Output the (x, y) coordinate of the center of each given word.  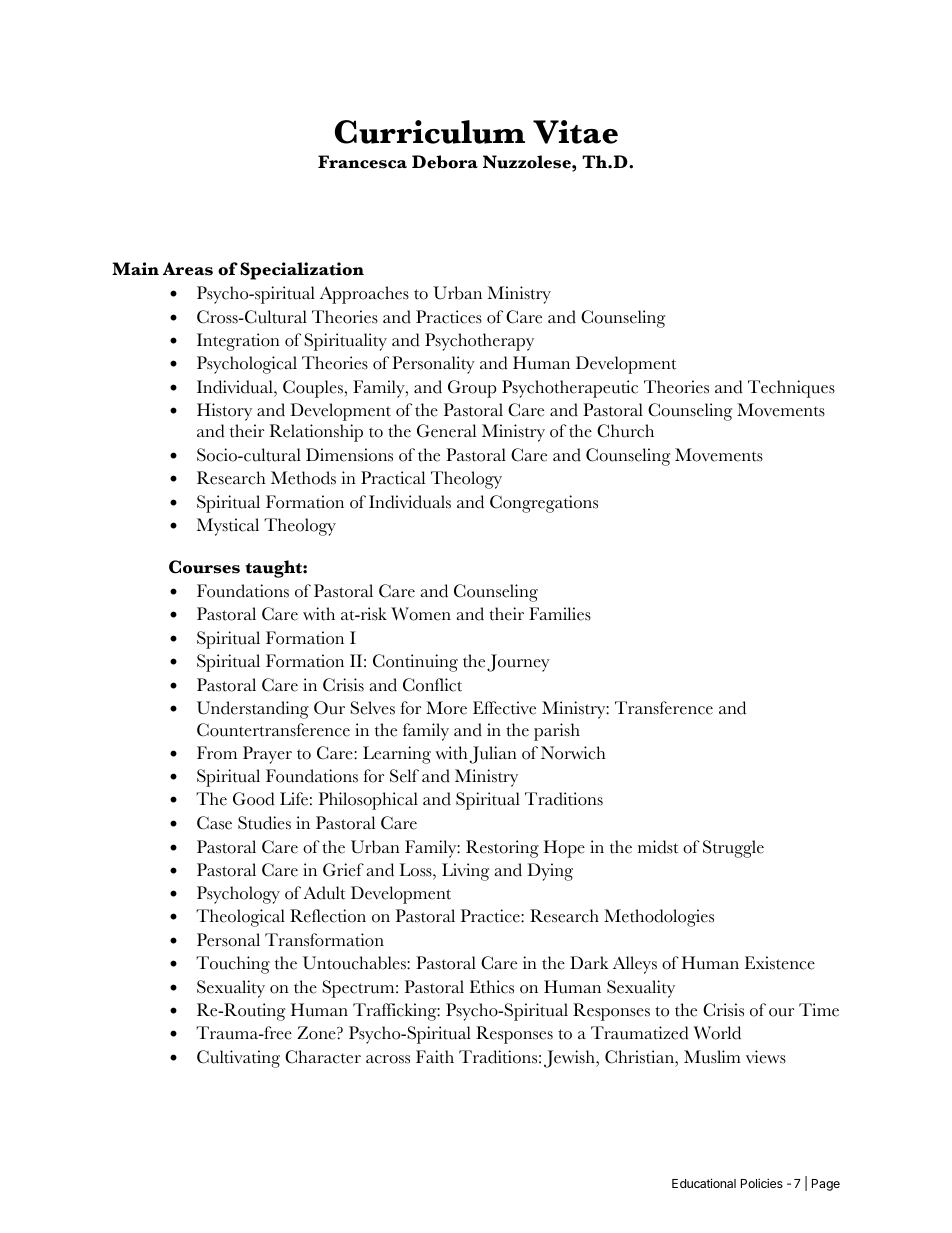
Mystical (228, 527)
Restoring (502, 849)
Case (214, 823)
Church (625, 431)
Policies (762, 1183)
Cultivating (238, 1059)
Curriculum (430, 132)
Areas (188, 269)
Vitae (575, 132)
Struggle (733, 849)
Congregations (544, 504)
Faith (435, 1057)
